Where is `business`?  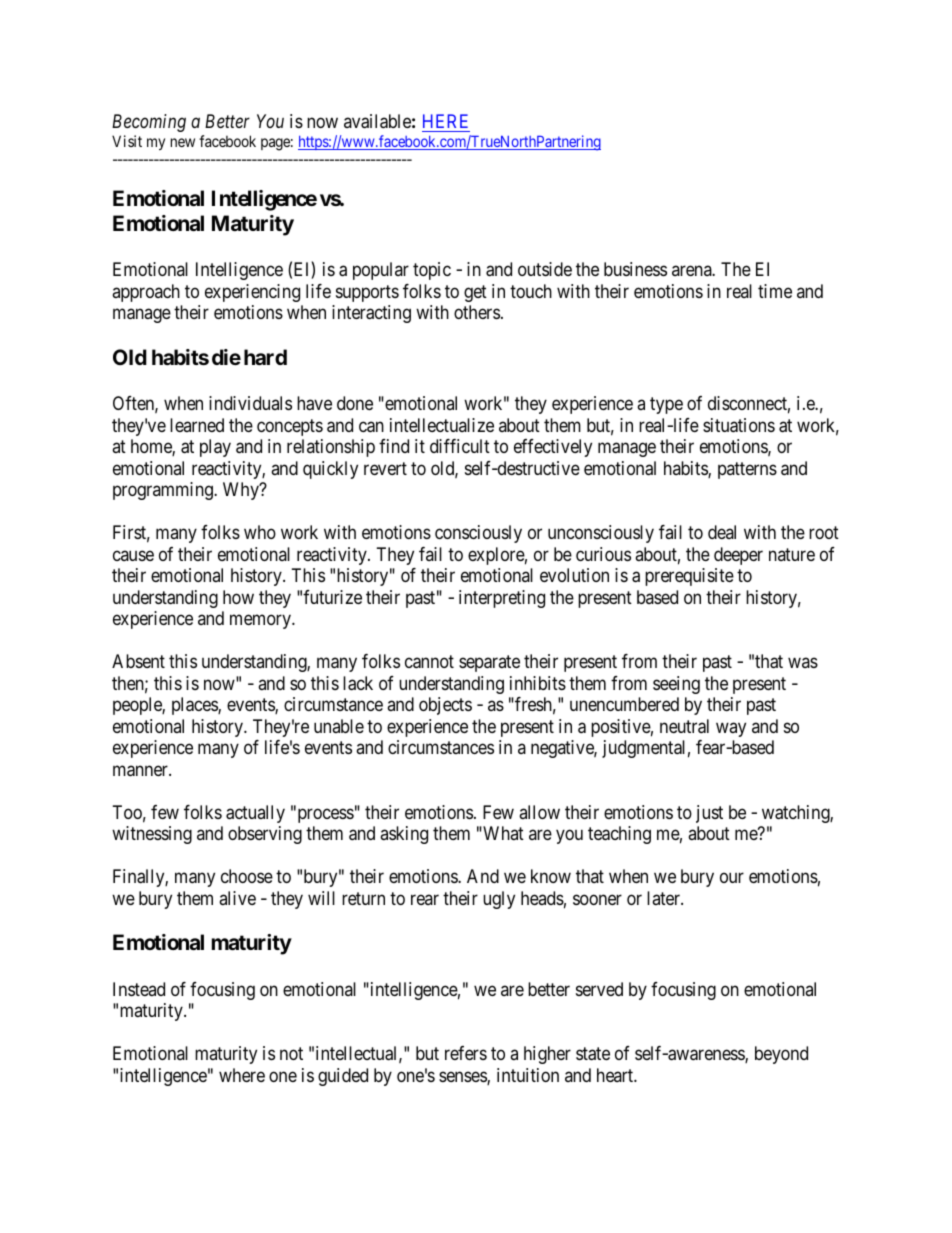
business is located at coordinates (635, 269).
